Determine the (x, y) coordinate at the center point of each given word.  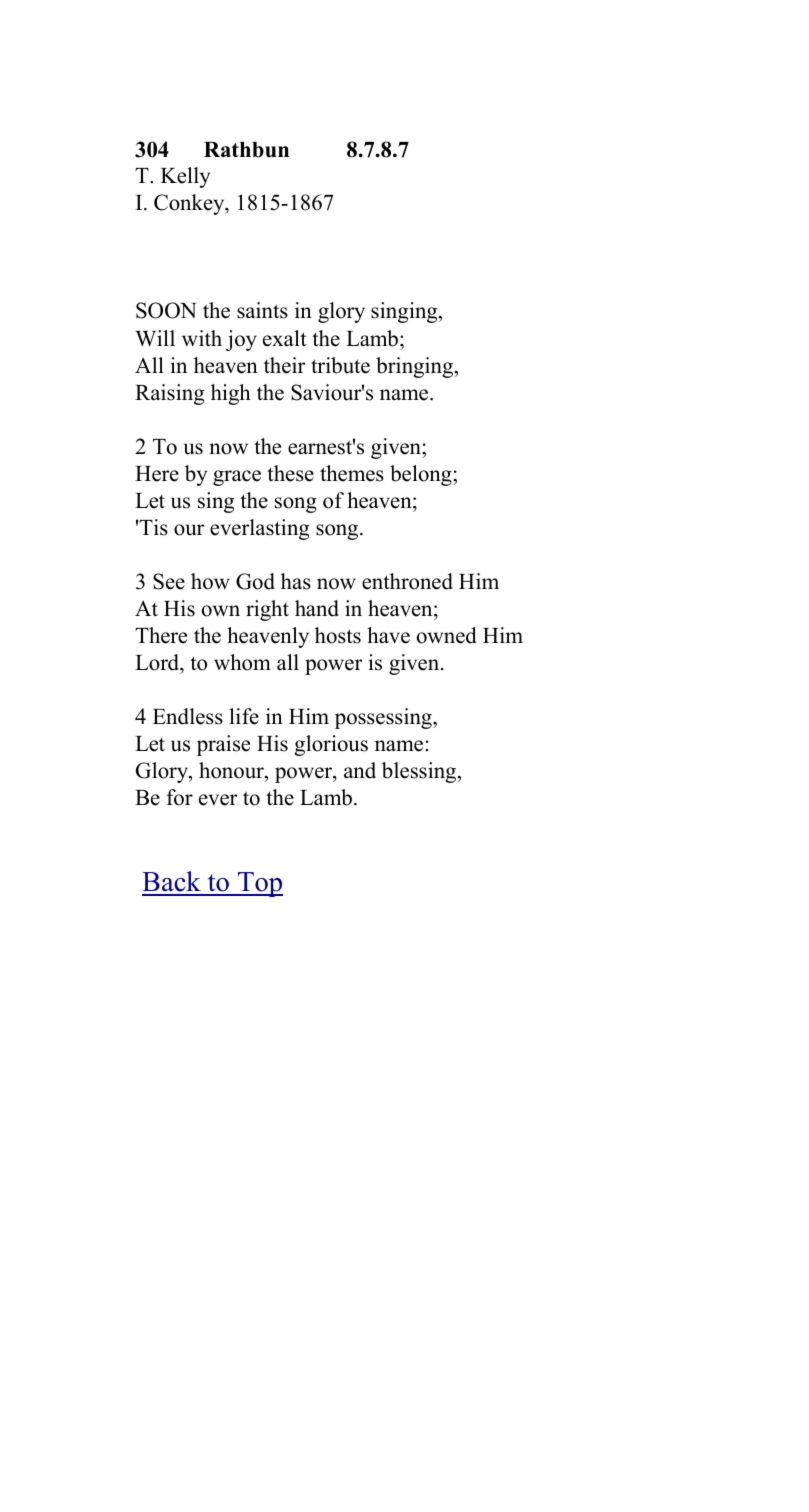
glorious (331, 745)
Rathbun (246, 150)
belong (422, 475)
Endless (188, 716)
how (210, 581)
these (290, 473)
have (388, 635)
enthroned (407, 581)
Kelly (185, 177)
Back (172, 883)
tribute (340, 365)
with (202, 338)
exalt (285, 338)
